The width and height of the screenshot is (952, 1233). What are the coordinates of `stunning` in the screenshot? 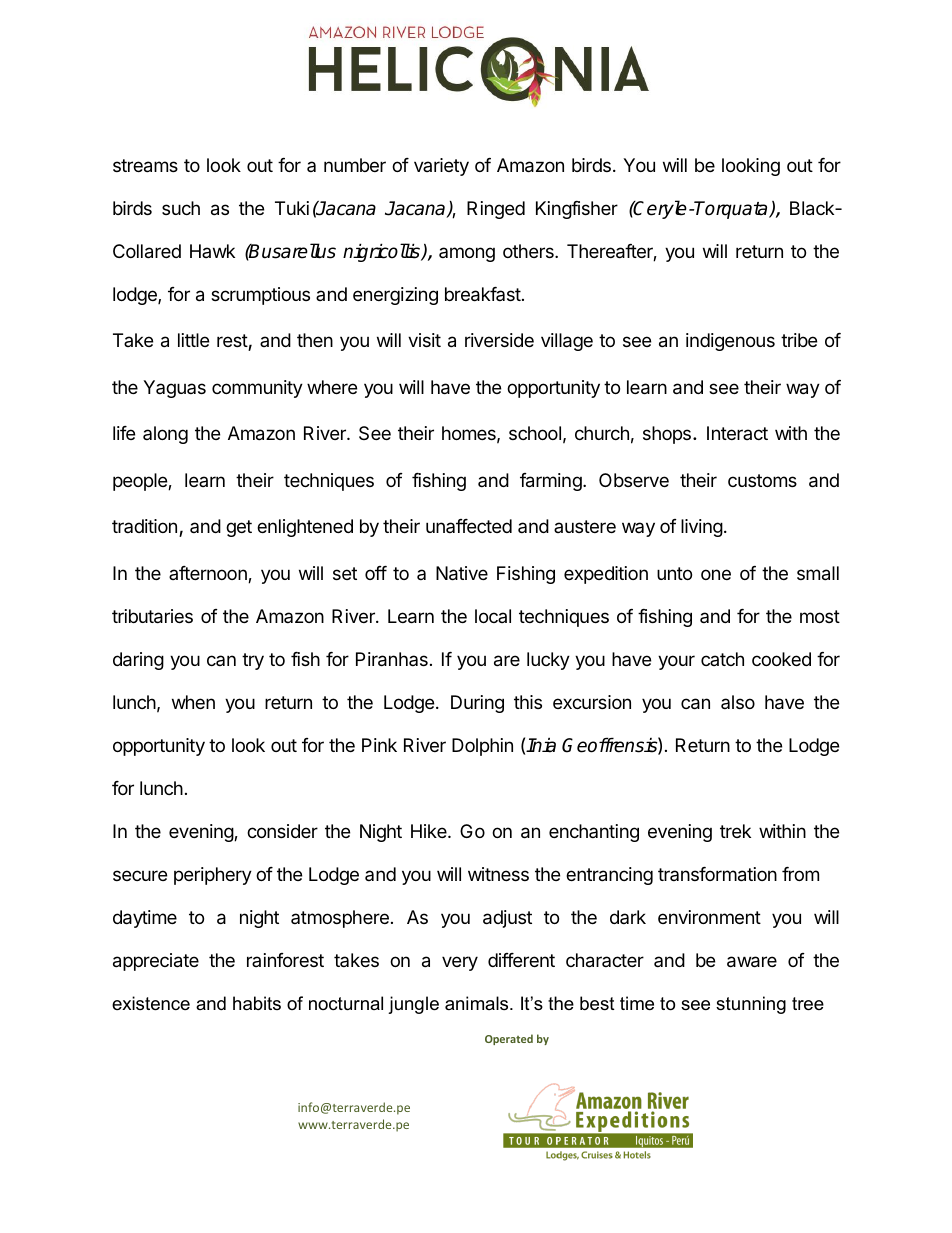 It's located at (751, 1005).
